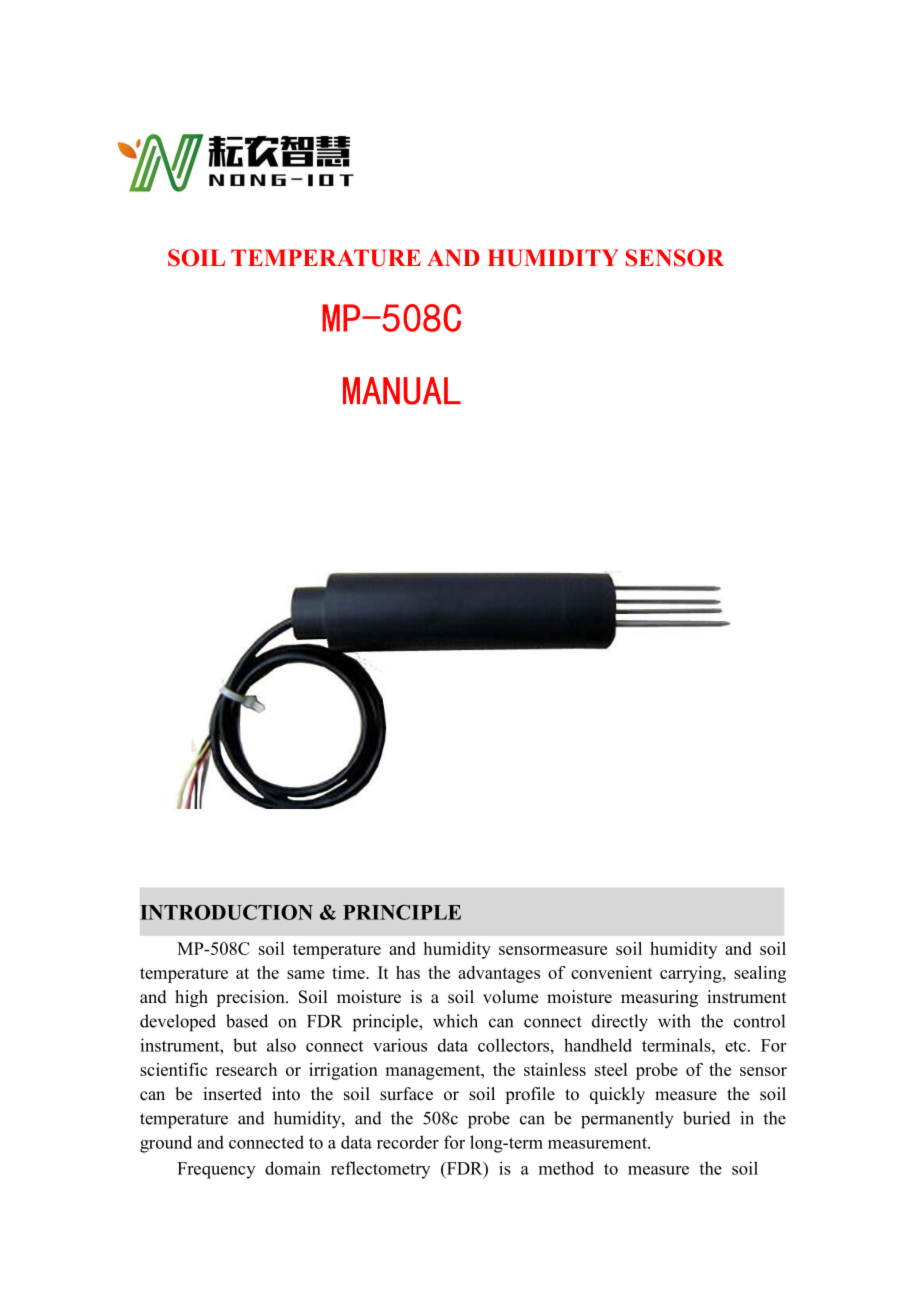 This screenshot has height=1308, width=924. What do you see at coordinates (499, 974) in the screenshot?
I see `advantages` at bounding box center [499, 974].
